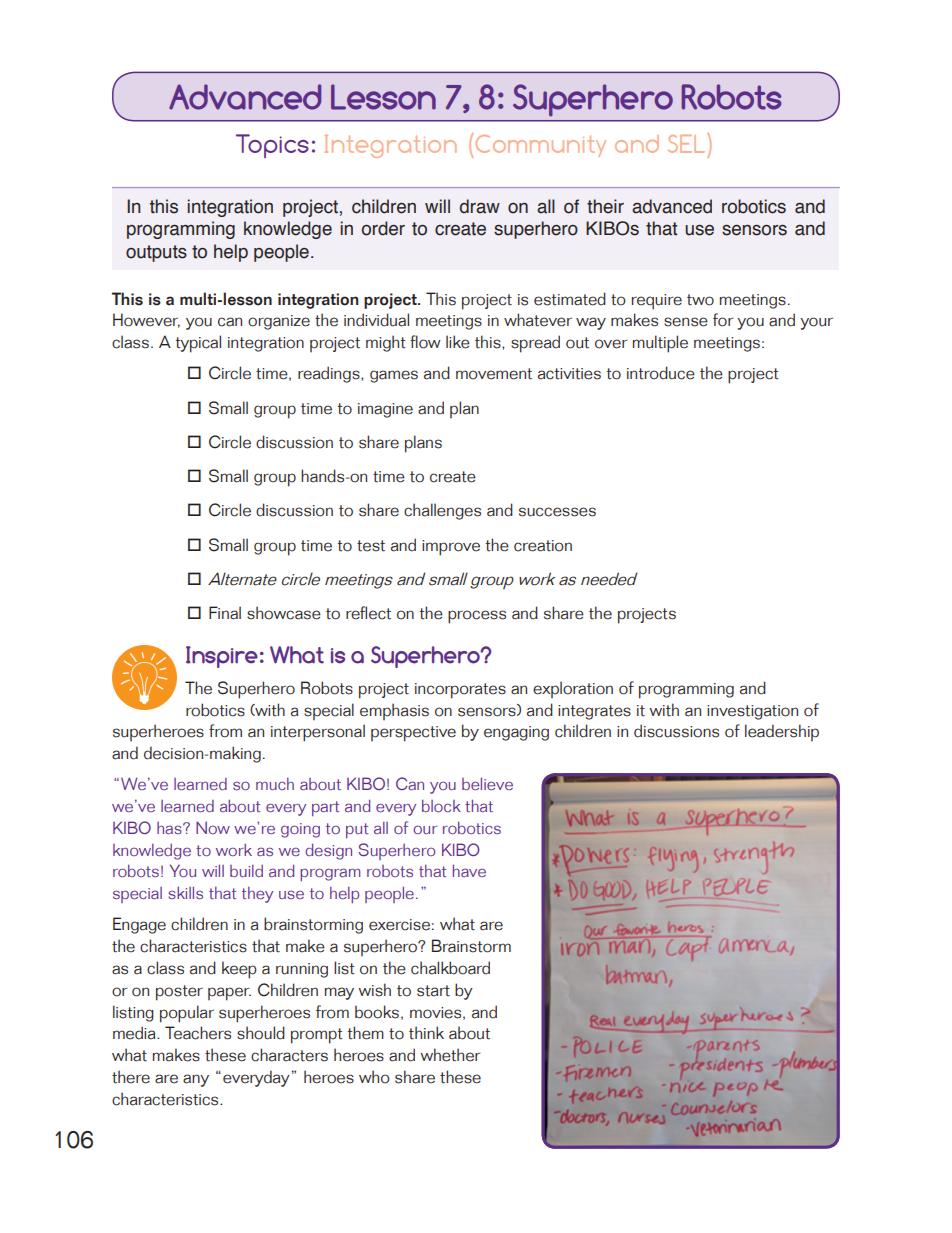 The height and width of the screenshot is (1233, 952). What do you see at coordinates (541, 146) in the screenshot?
I see `Community` at bounding box center [541, 146].
